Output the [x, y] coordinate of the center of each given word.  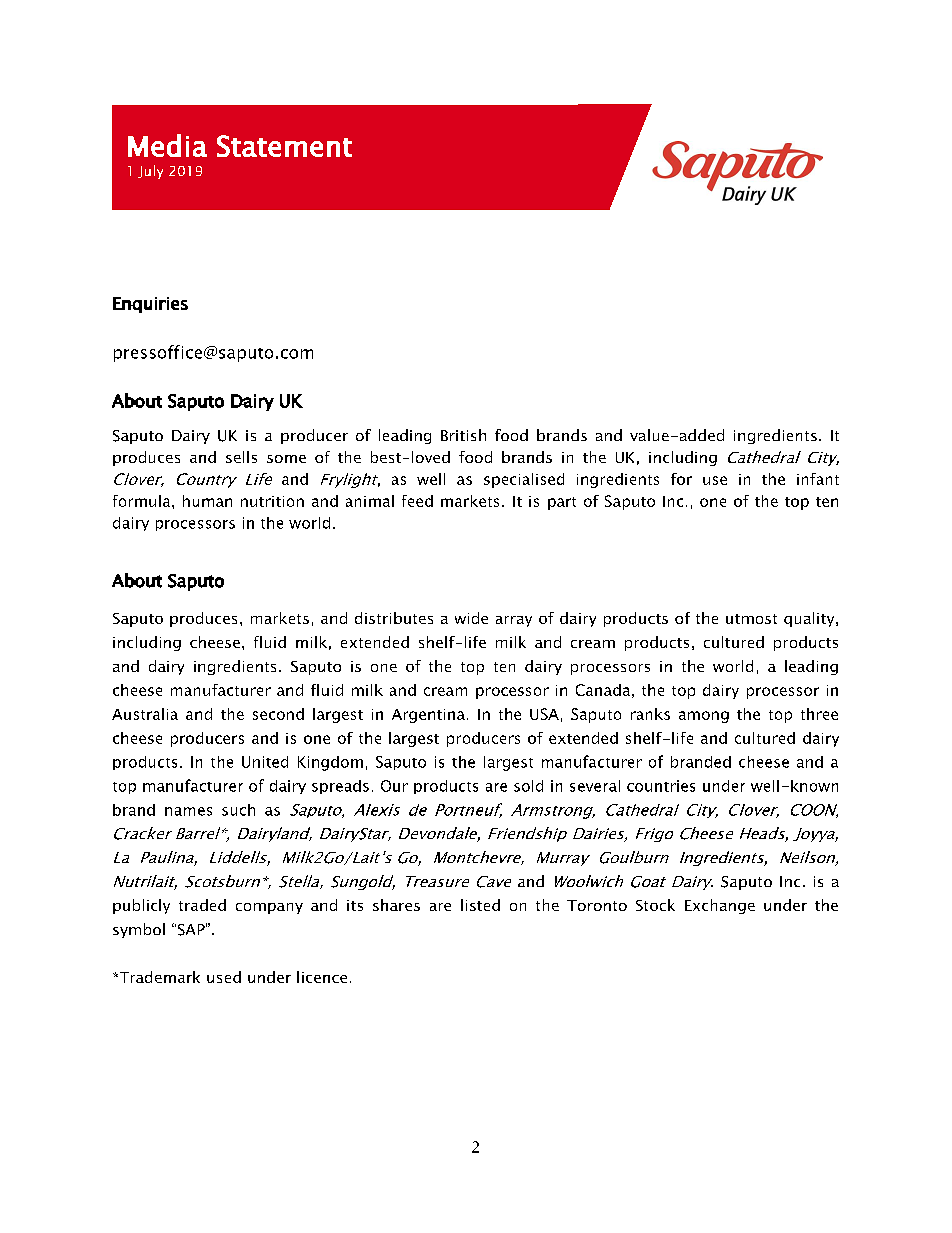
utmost [751, 619]
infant [818, 479]
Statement [284, 146]
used [224, 977]
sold [528, 786]
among [704, 717]
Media [167, 145]
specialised [524, 480]
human [207, 501]
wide [471, 618]
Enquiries [150, 305]
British [463, 435]
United [265, 762]
